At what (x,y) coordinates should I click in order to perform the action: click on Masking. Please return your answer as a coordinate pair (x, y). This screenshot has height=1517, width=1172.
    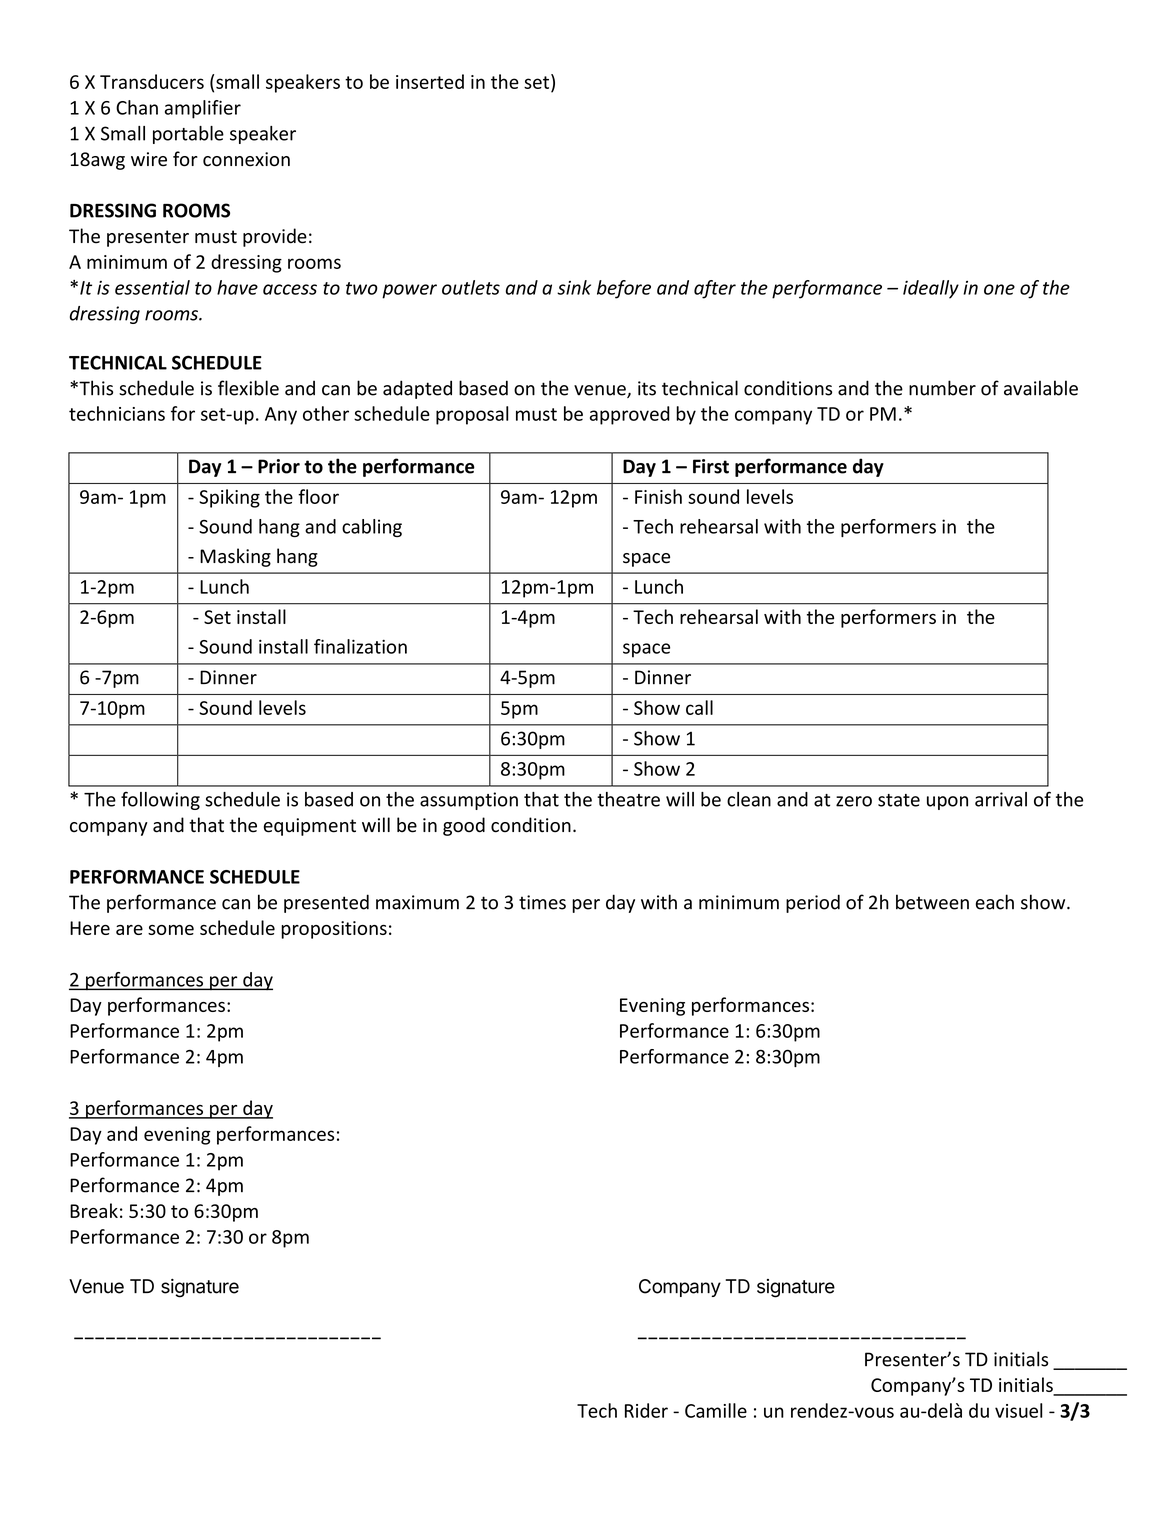
    Looking at the image, I should click on (235, 557).
